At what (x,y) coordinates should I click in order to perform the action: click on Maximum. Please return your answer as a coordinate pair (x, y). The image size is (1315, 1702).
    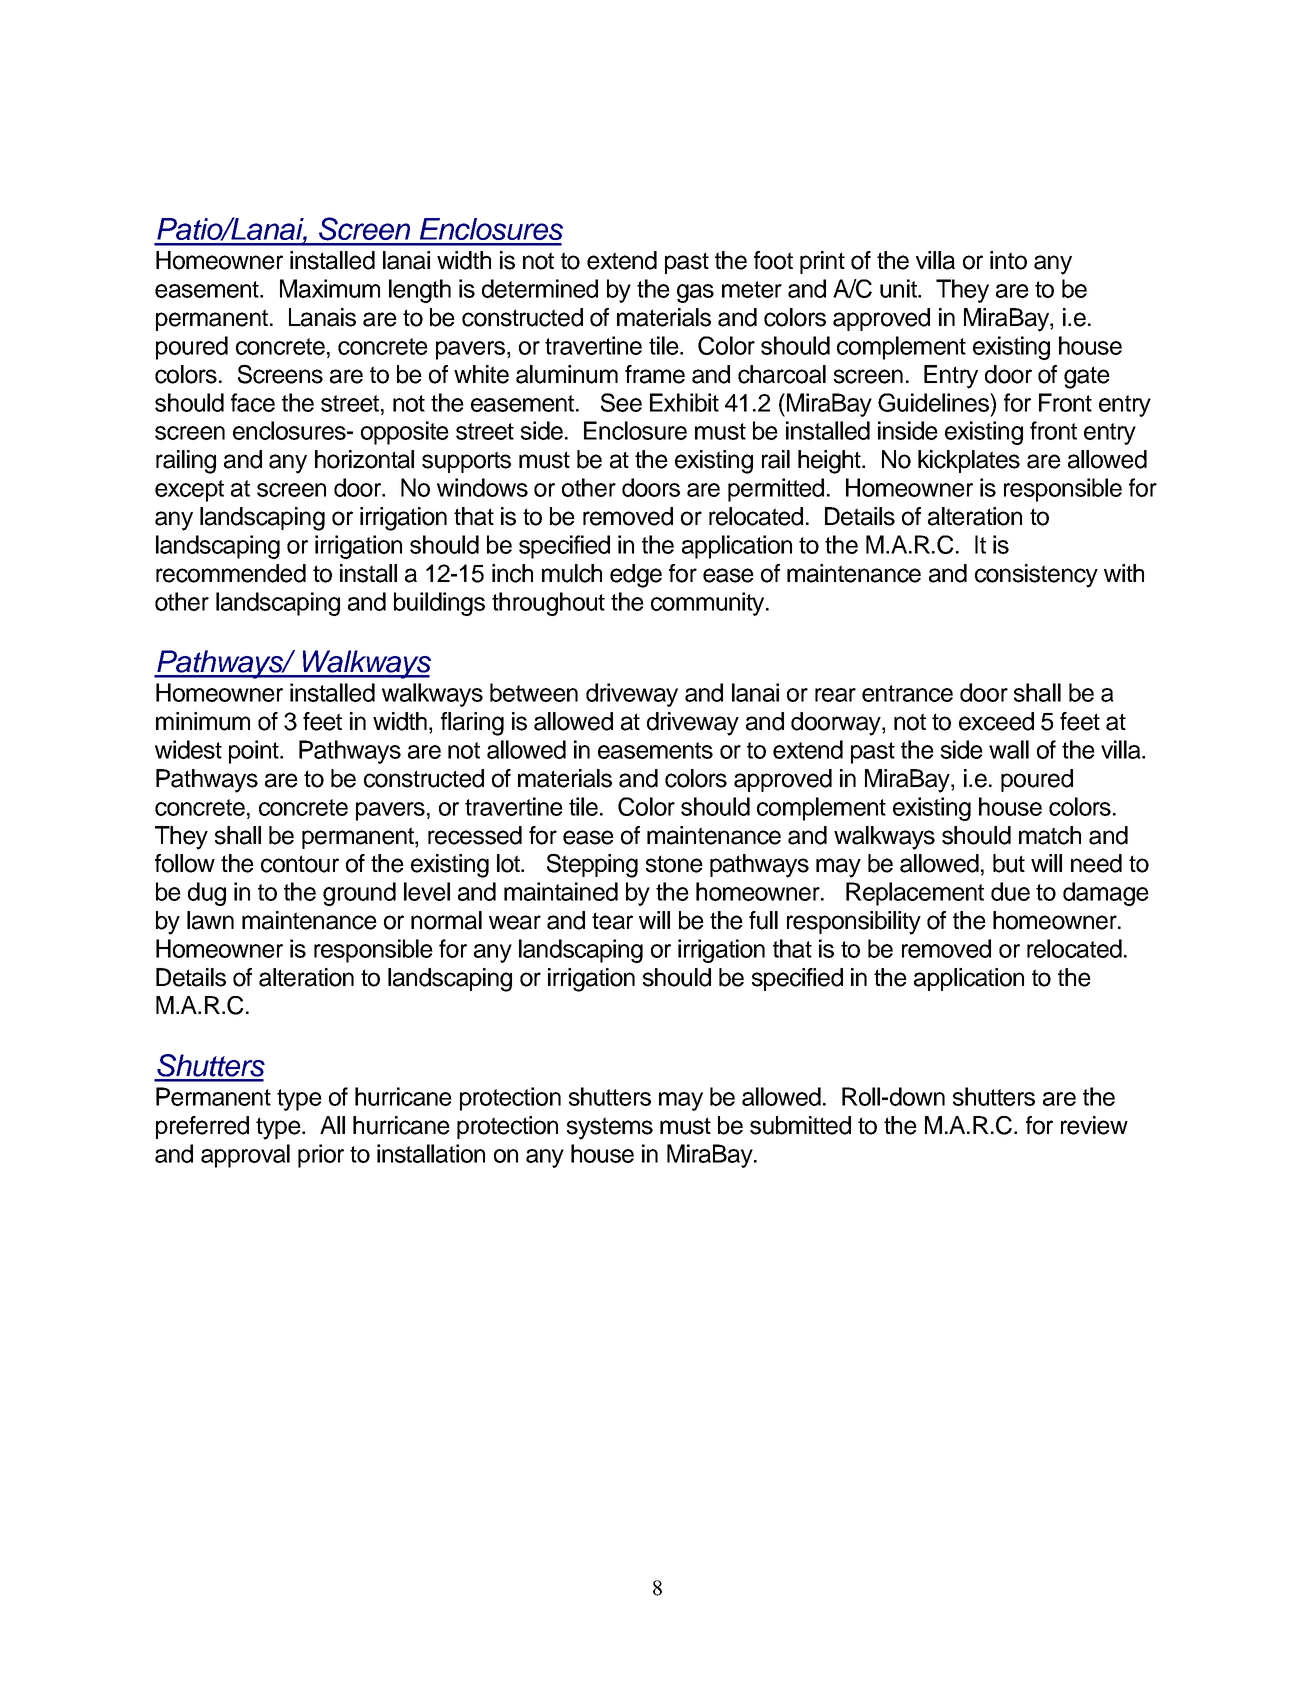
    Looking at the image, I should click on (330, 288).
